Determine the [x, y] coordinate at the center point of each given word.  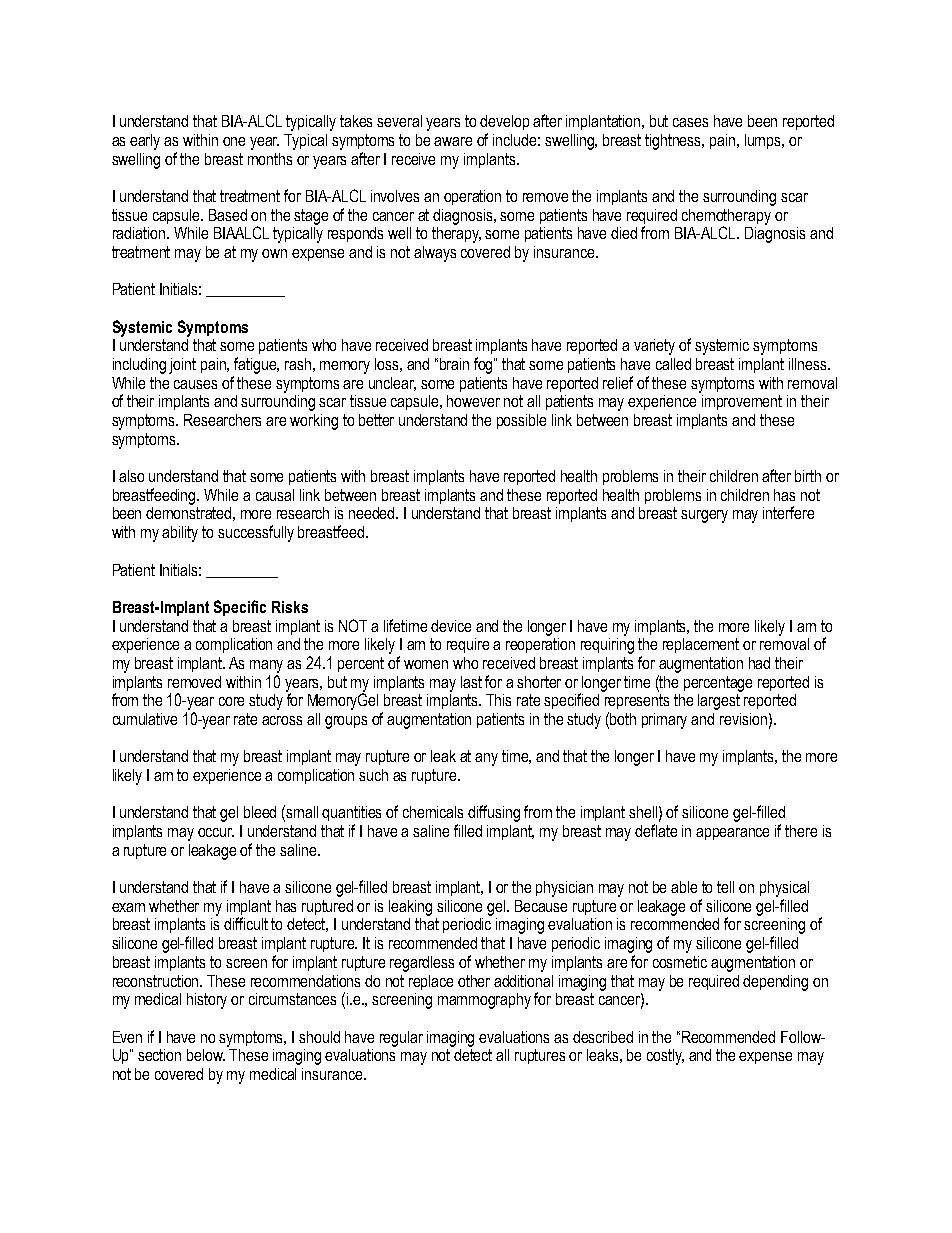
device [451, 626]
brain [454, 364]
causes [195, 384]
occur [216, 832]
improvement [742, 402]
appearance [732, 834]
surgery [704, 516]
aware [453, 141]
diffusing [494, 813]
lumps [764, 141]
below [206, 1055]
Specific [240, 608]
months [270, 159]
